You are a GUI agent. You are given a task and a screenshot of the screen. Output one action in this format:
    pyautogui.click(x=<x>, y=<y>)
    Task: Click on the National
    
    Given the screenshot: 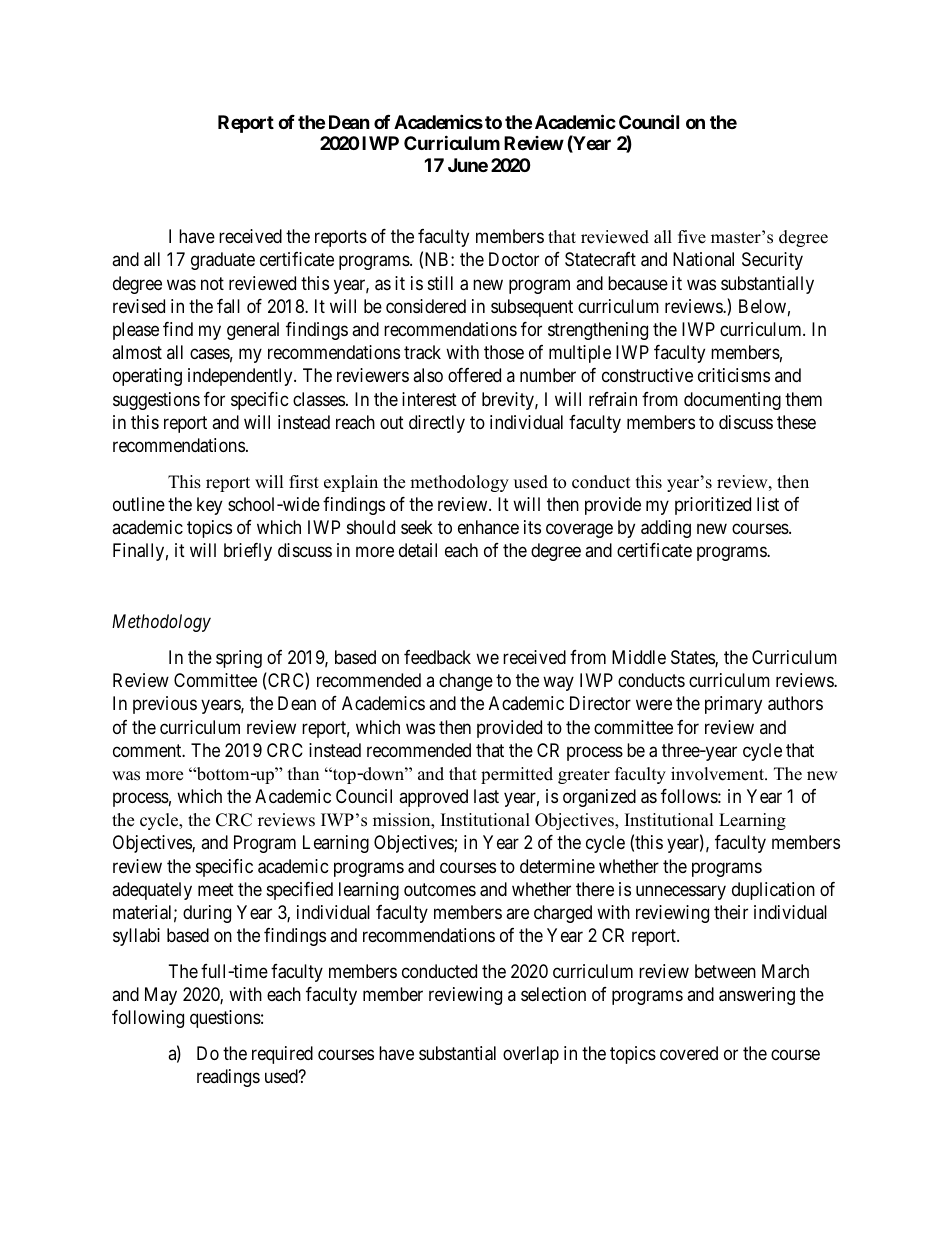 What is the action you would take?
    pyautogui.click(x=703, y=259)
